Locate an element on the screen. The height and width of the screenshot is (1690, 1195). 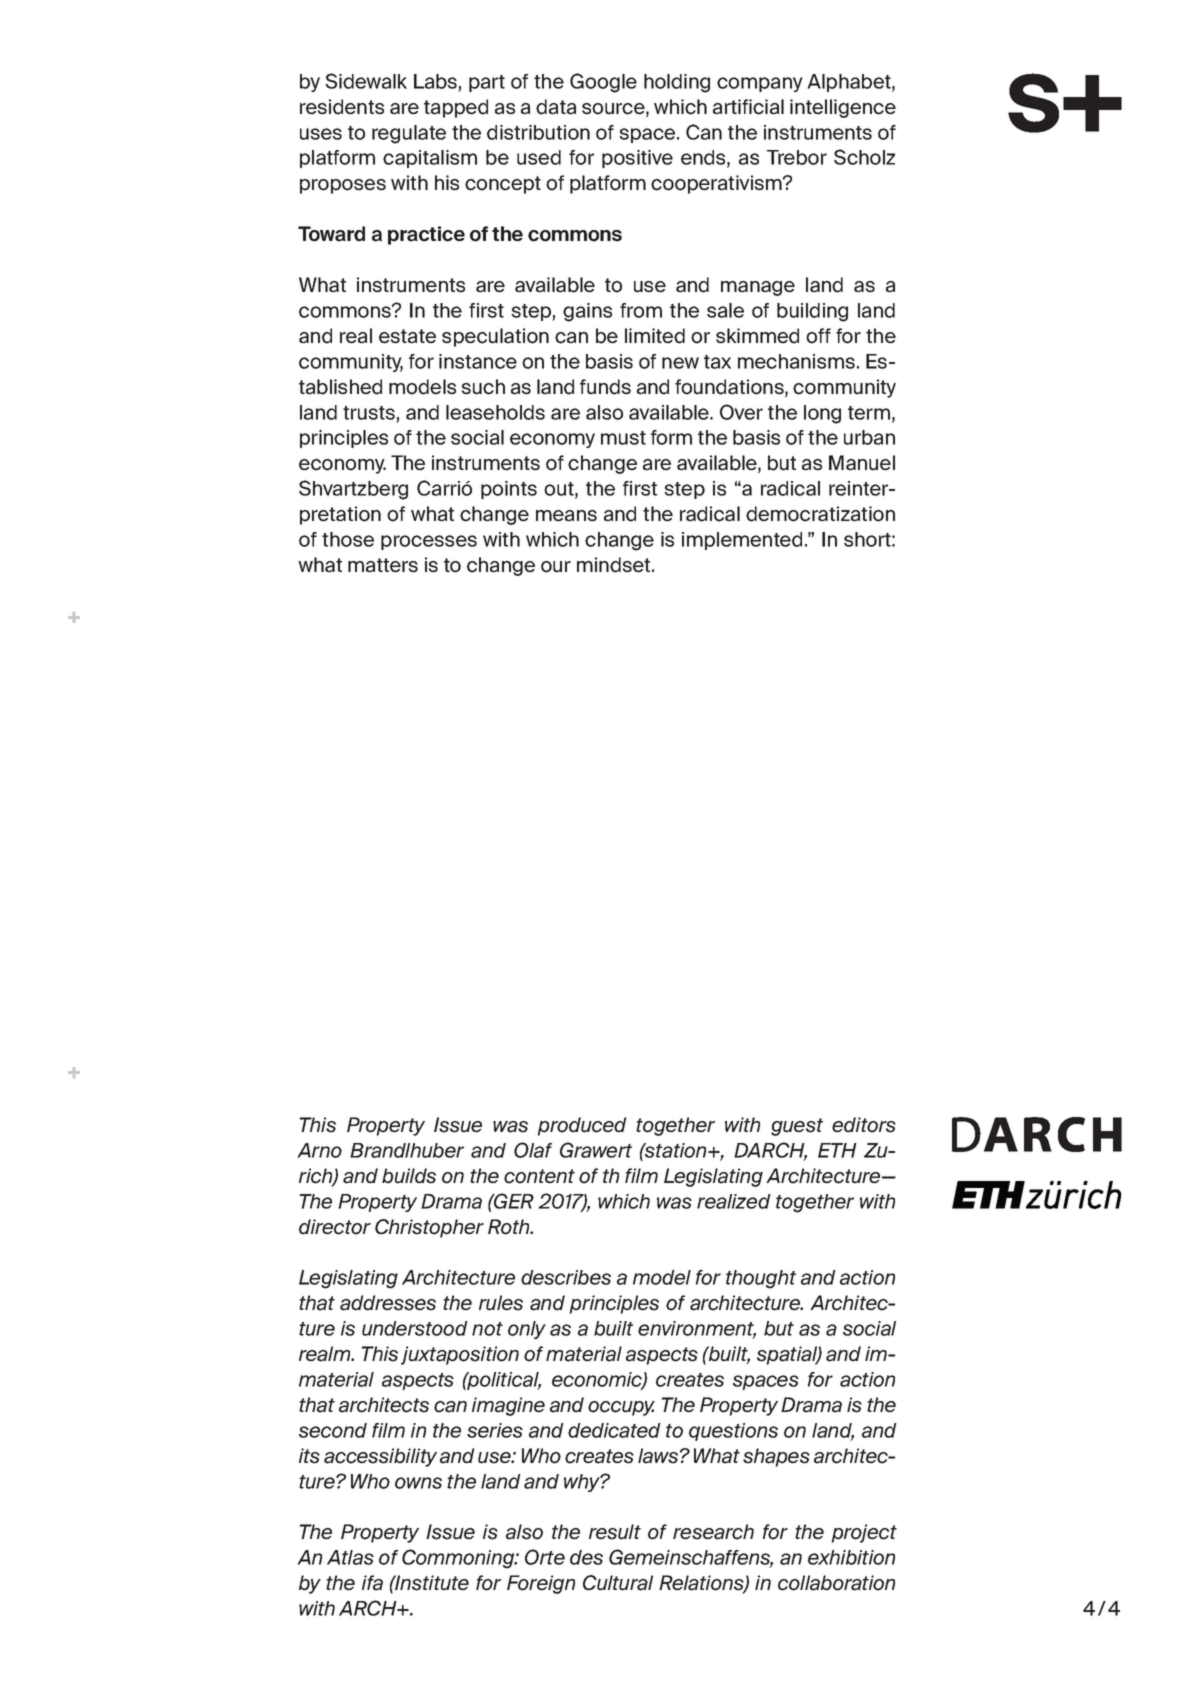
produced is located at coordinates (581, 1126).
